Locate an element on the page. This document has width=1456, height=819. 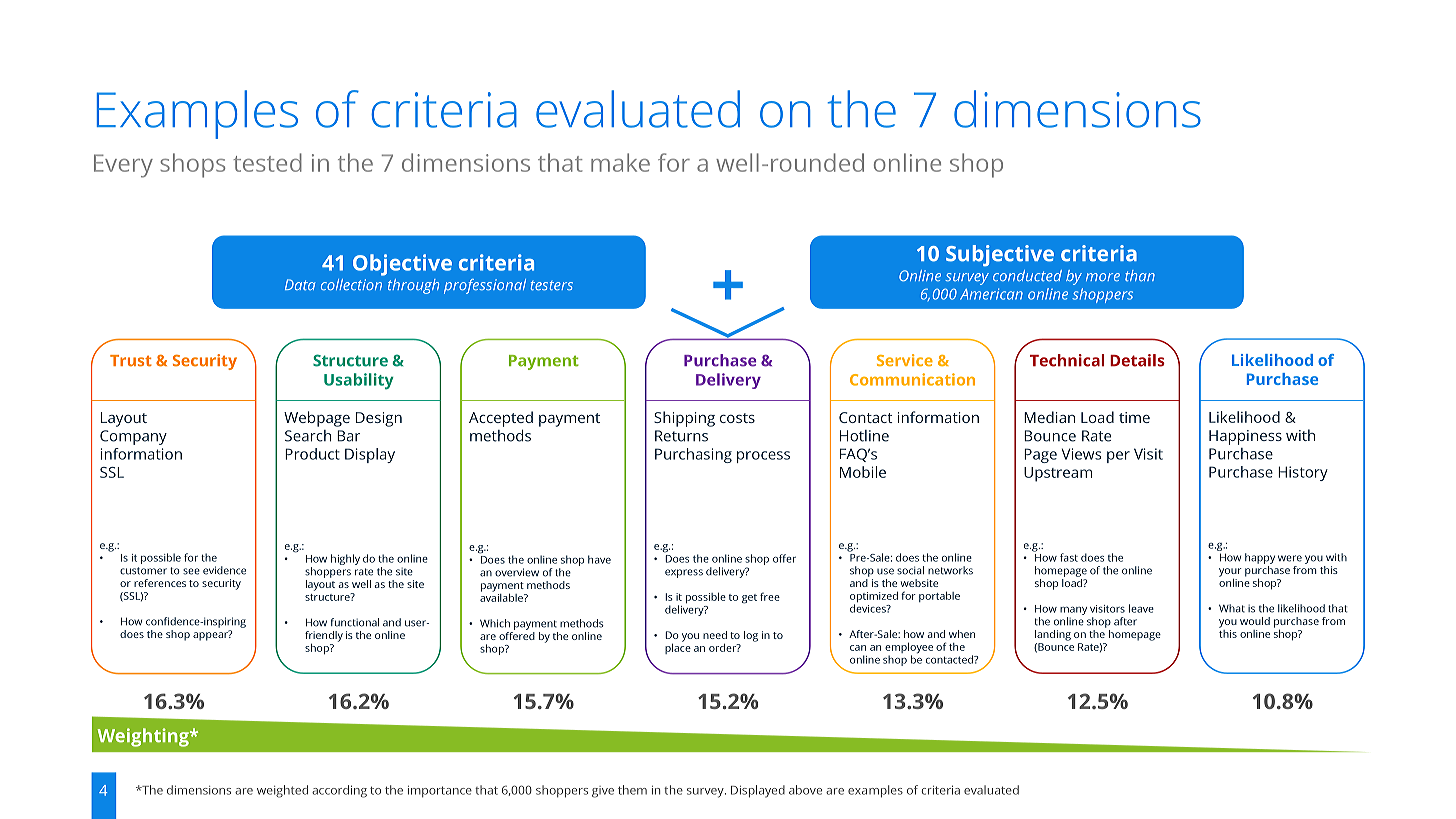
costs is located at coordinates (737, 418).
